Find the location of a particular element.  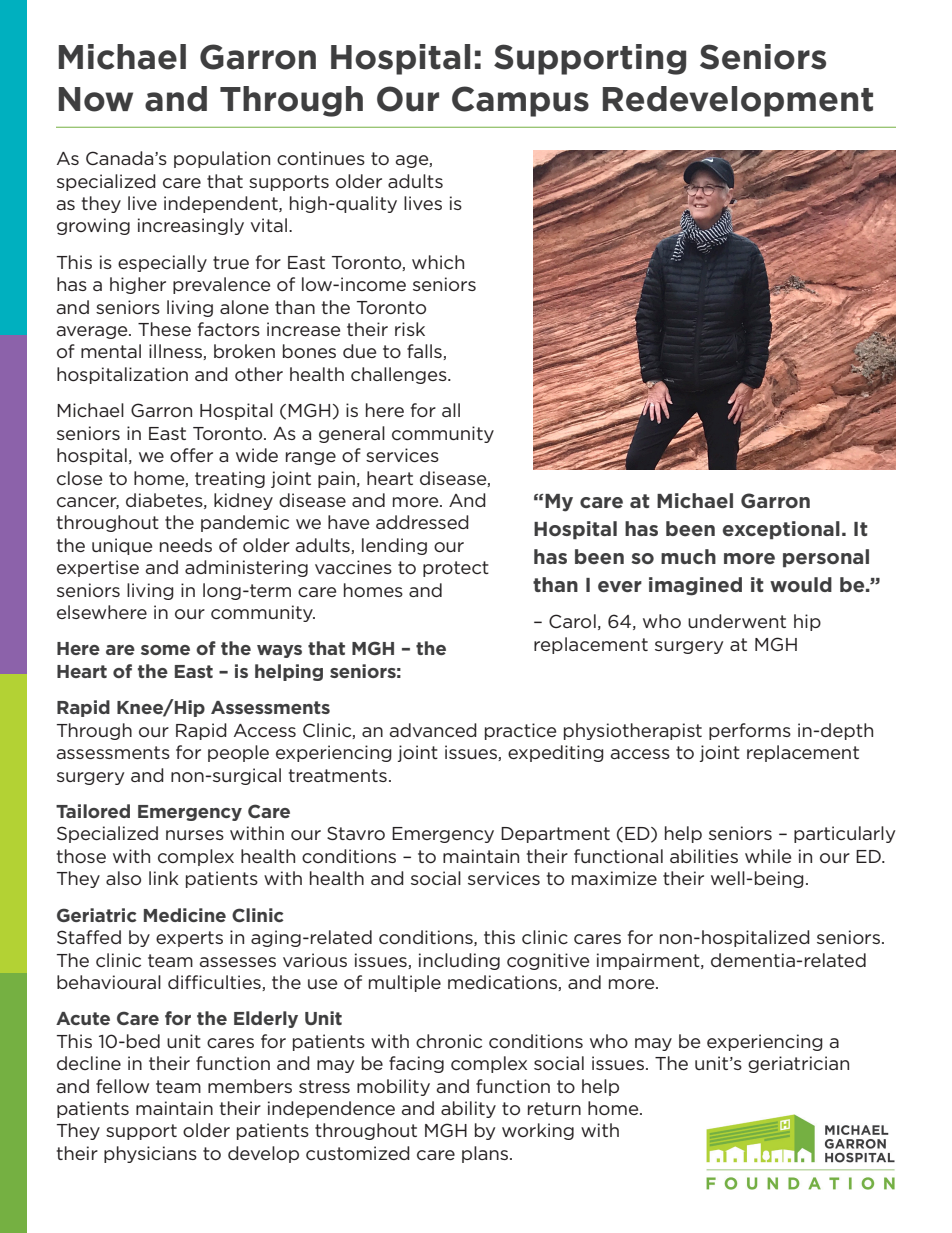

Campus is located at coordinates (520, 101).
